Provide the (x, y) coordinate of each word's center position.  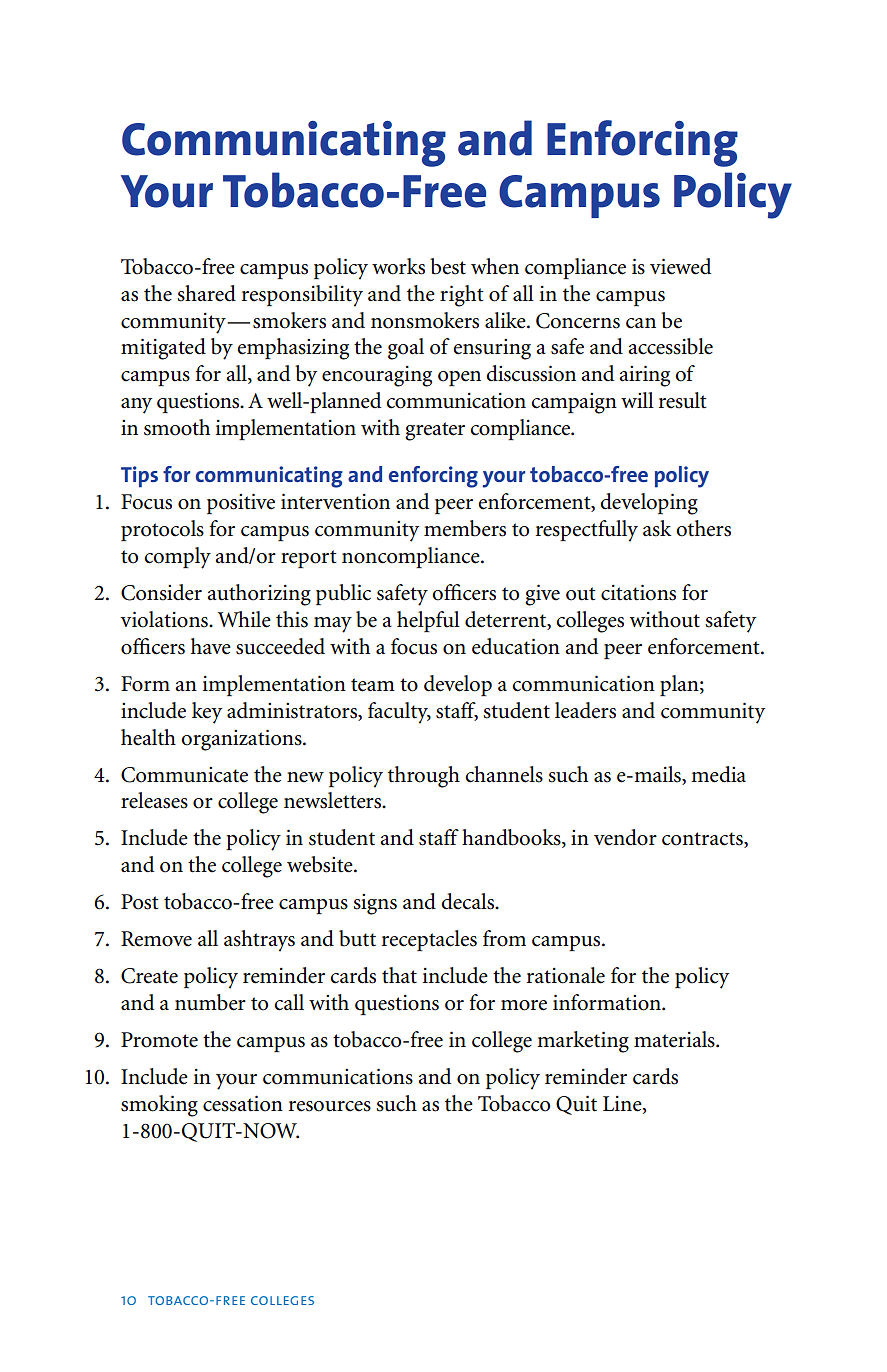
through (424, 777)
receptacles (429, 940)
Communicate (184, 775)
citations (638, 592)
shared (206, 293)
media (718, 774)
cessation (243, 1103)
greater (435, 431)
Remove (156, 939)
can (641, 323)
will (637, 400)
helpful (428, 621)
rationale (566, 975)
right (461, 296)
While (244, 619)
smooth (177, 427)
